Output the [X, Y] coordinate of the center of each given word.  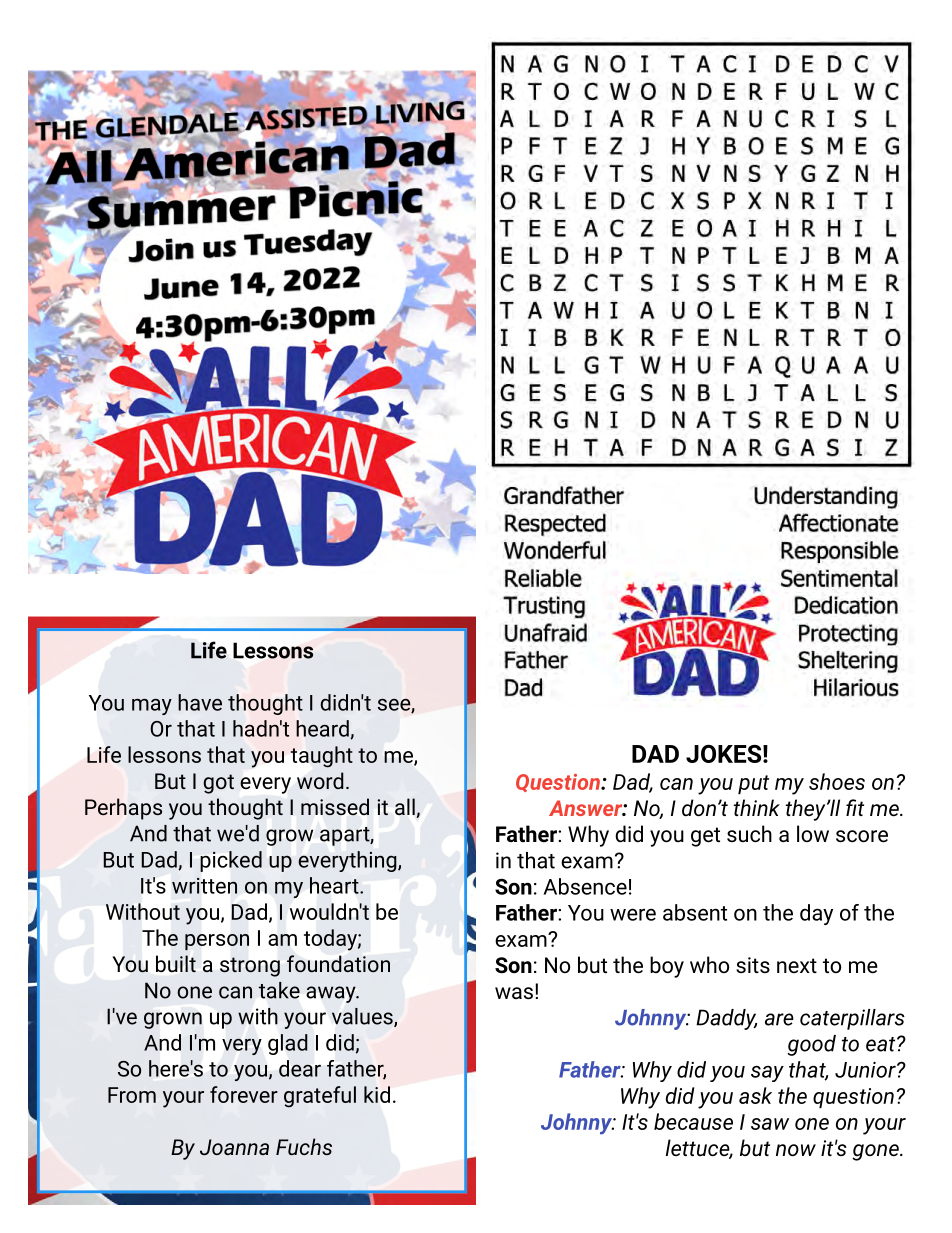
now [796, 1150]
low [813, 833]
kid [377, 1094]
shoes [837, 781]
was [514, 993]
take [279, 990]
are [779, 1019]
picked [231, 861]
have [200, 702]
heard [323, 729]
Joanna [234, 1147]
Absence [585, 886]
